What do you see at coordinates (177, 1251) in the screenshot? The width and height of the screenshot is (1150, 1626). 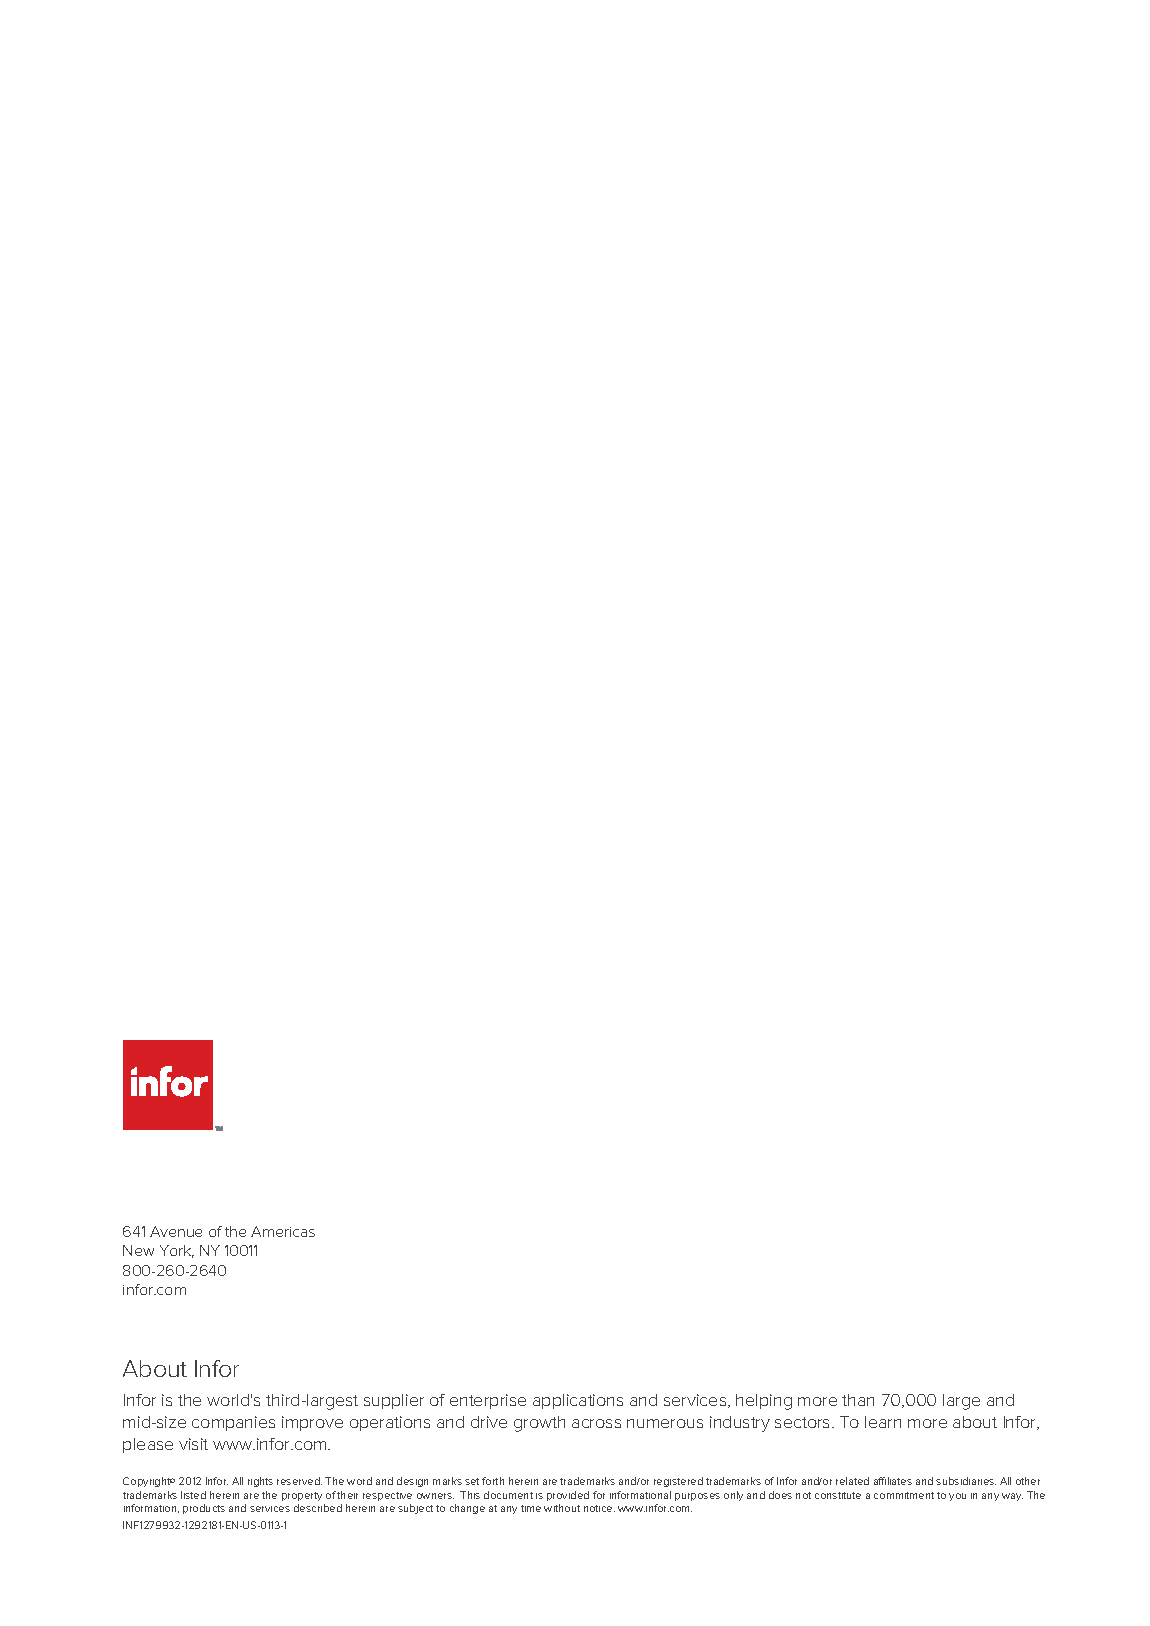 I see `York` at bounding box center [177, 1251].
